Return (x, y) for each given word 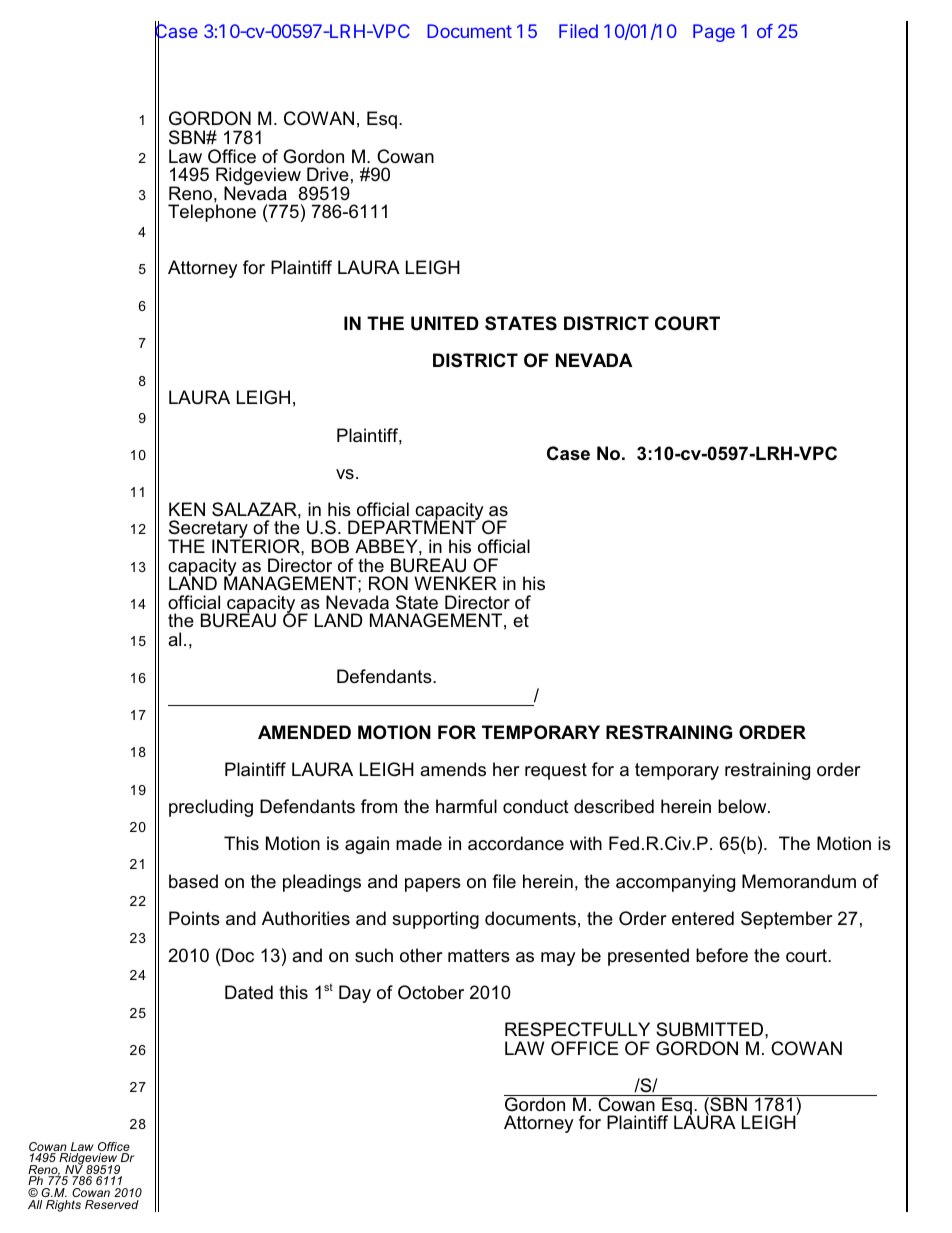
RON (388, 583)
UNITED (445, 323)
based (193, 881)
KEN (187, 509)
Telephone (212, 213)
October (431, 992)
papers (433, 885)
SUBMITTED (709, 1029)
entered (703, 918)
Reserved (112, 1204)
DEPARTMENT (413, 526)
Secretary (209, 530)
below (743, 806)
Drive (328, 174)
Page (714, 33)
